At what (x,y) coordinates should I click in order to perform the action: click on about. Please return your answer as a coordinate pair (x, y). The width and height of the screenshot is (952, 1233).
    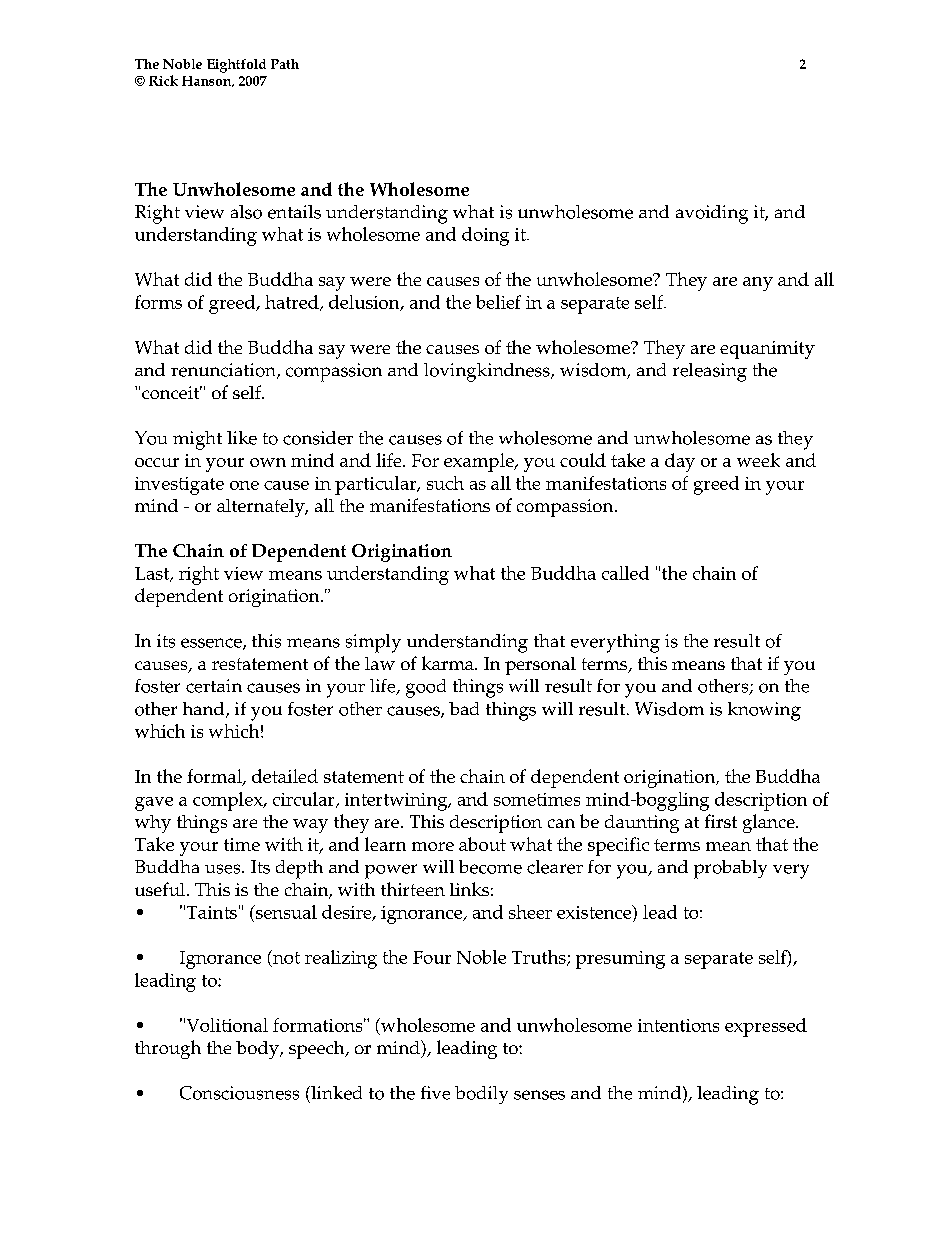
    Looking at the image, I should click on (482, 844).
